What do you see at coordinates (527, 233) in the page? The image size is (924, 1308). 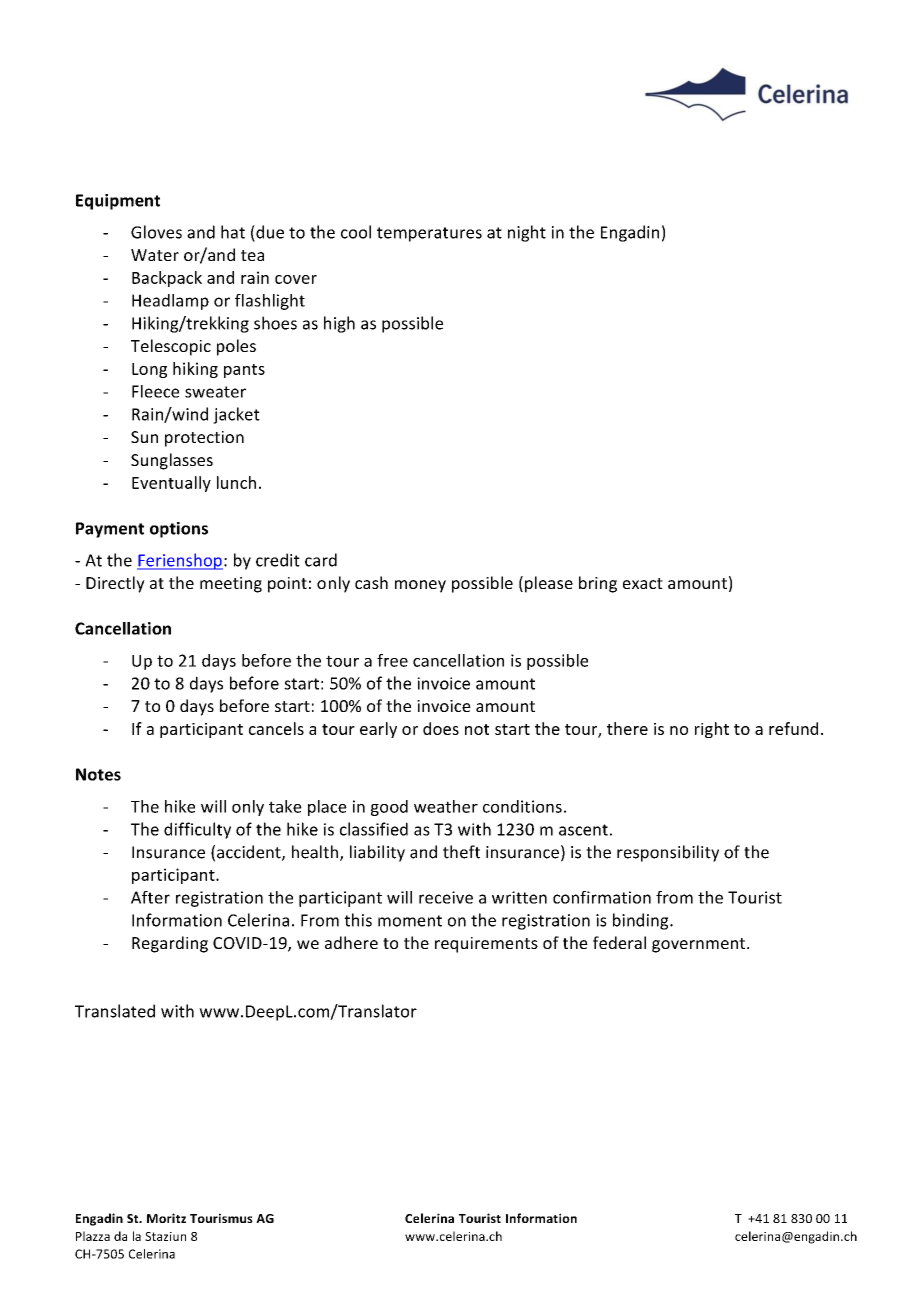 I see `night` at bounding box center [527, 233].
